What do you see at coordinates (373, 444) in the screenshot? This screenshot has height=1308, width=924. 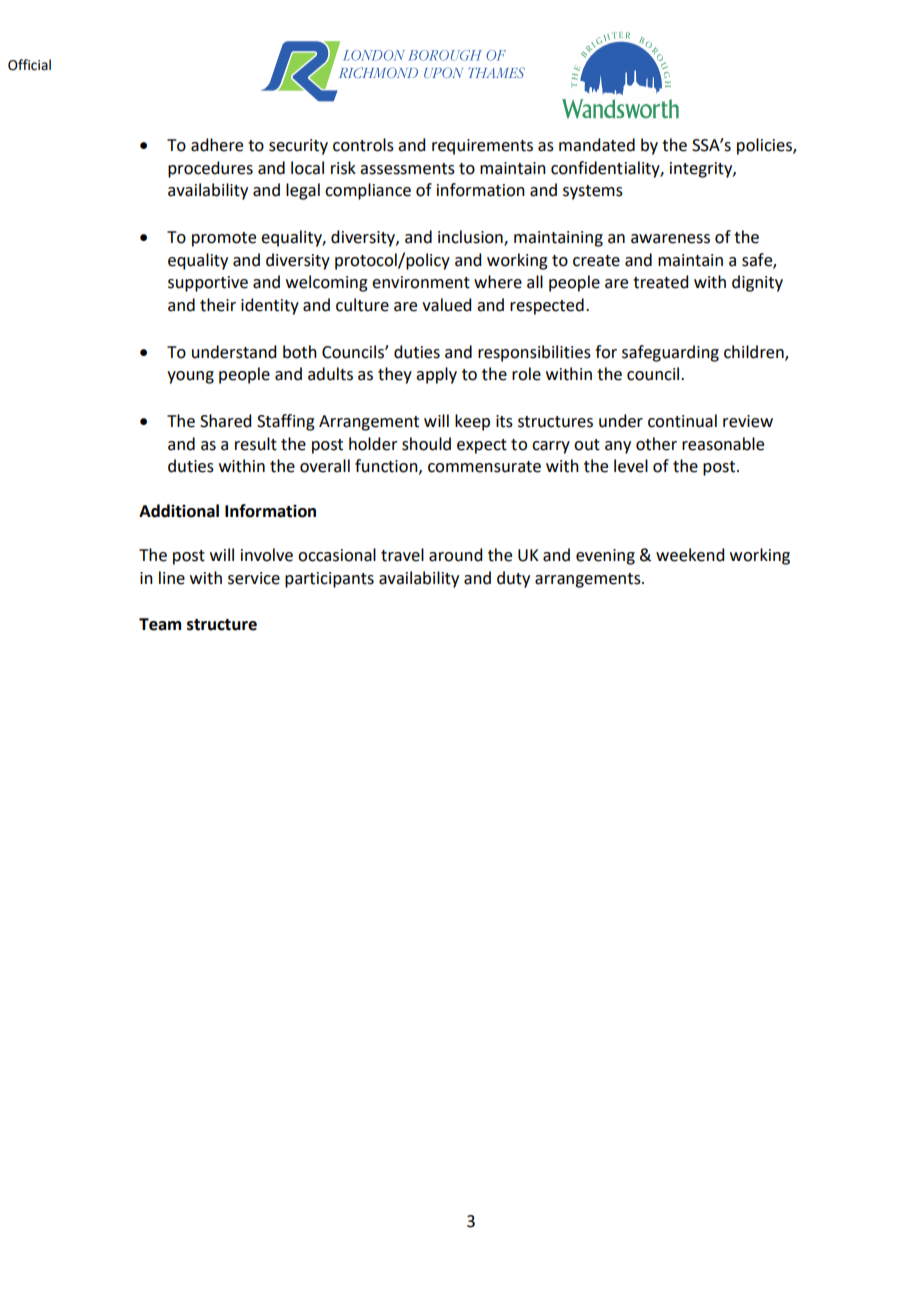 I see `holder` at bounding box center [373, 444].
